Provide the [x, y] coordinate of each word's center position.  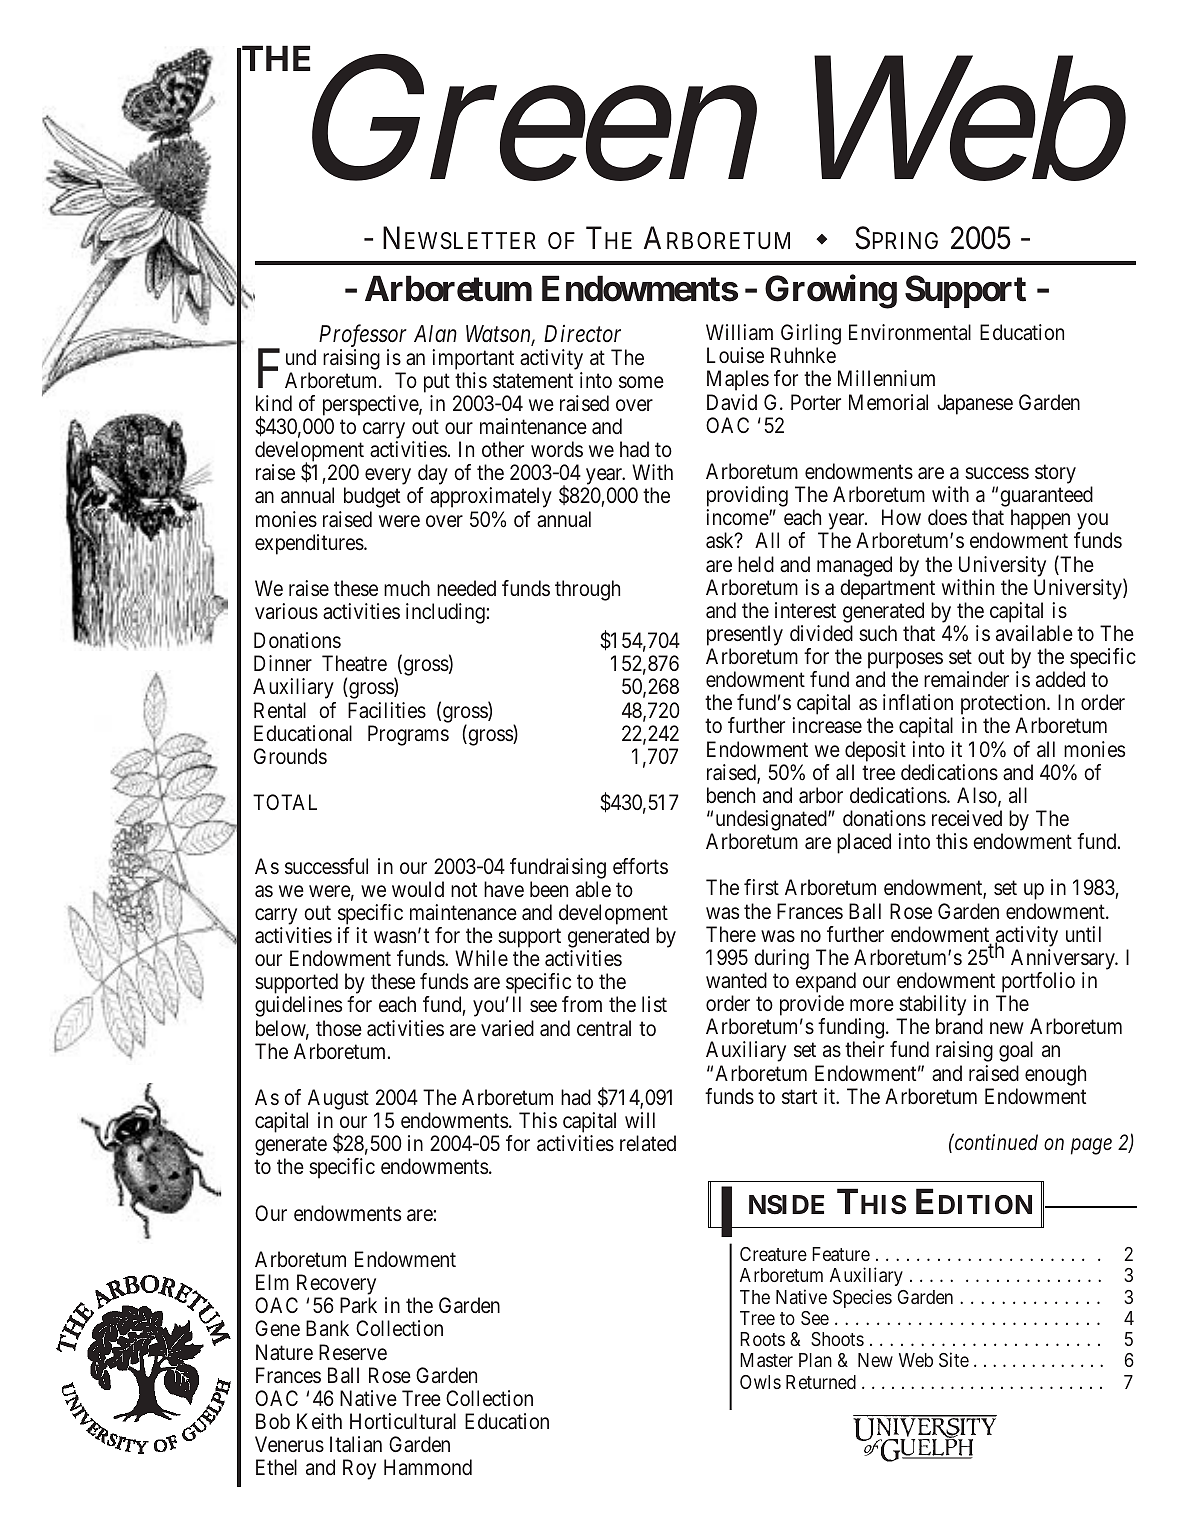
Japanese [975, 404]
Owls [760, 1382]
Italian [356, 1444]
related [648, 1143]
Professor [363, 335]
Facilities [387, 710]
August [337, 1101]
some [641, 382]
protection [1004, 706]
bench [731, 795]
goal [1016, 1051]
